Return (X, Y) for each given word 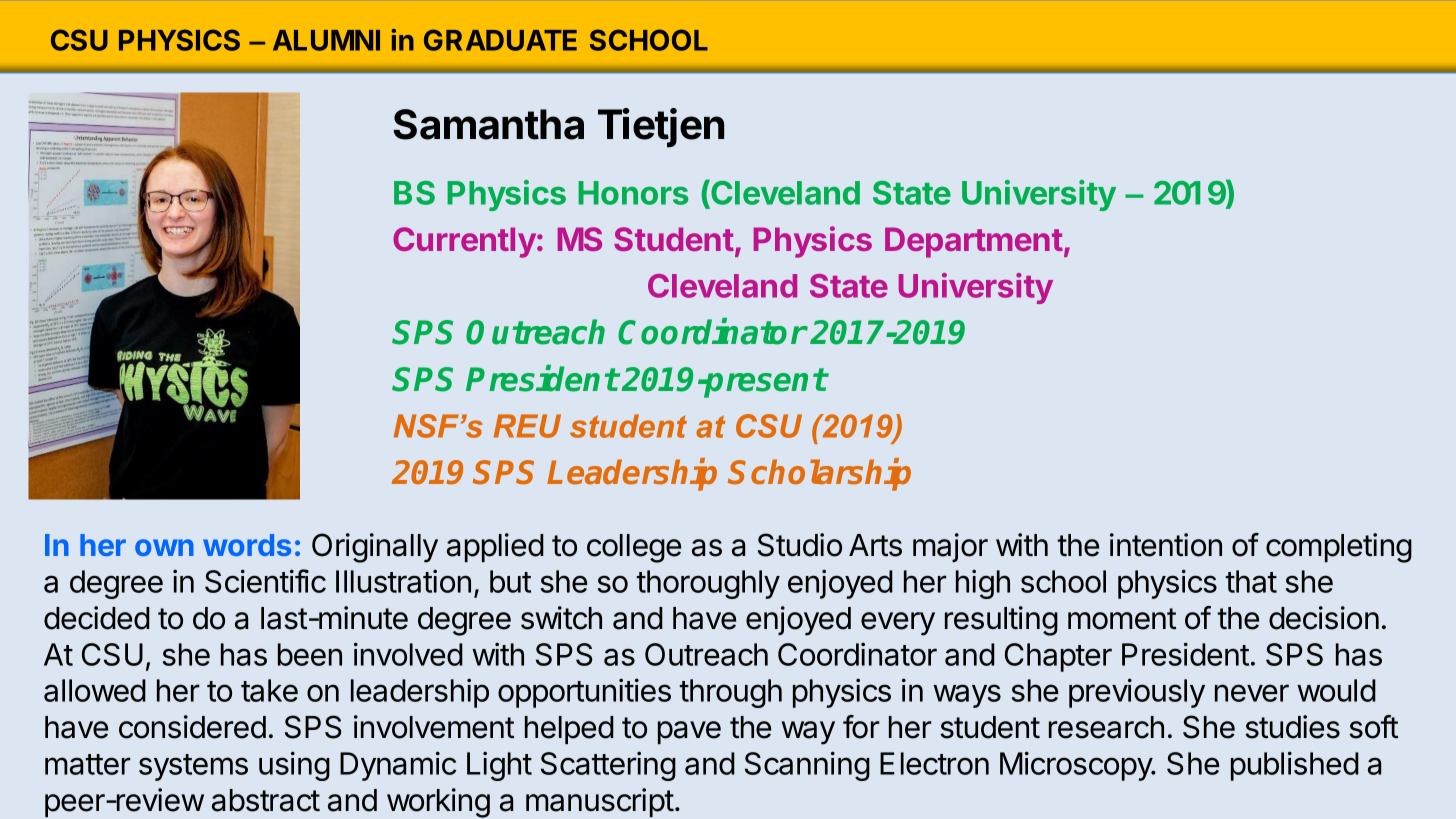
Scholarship (819, 474)
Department (974, 242)
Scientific (265, 581)
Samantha (488, 124)
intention (1166, 545)
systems (193, 767)
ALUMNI (326, 40)
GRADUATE (500, 40)
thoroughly (708, 584)
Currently (465, 242)
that (1251, 581)
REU (527, 426)
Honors (633, 193)
